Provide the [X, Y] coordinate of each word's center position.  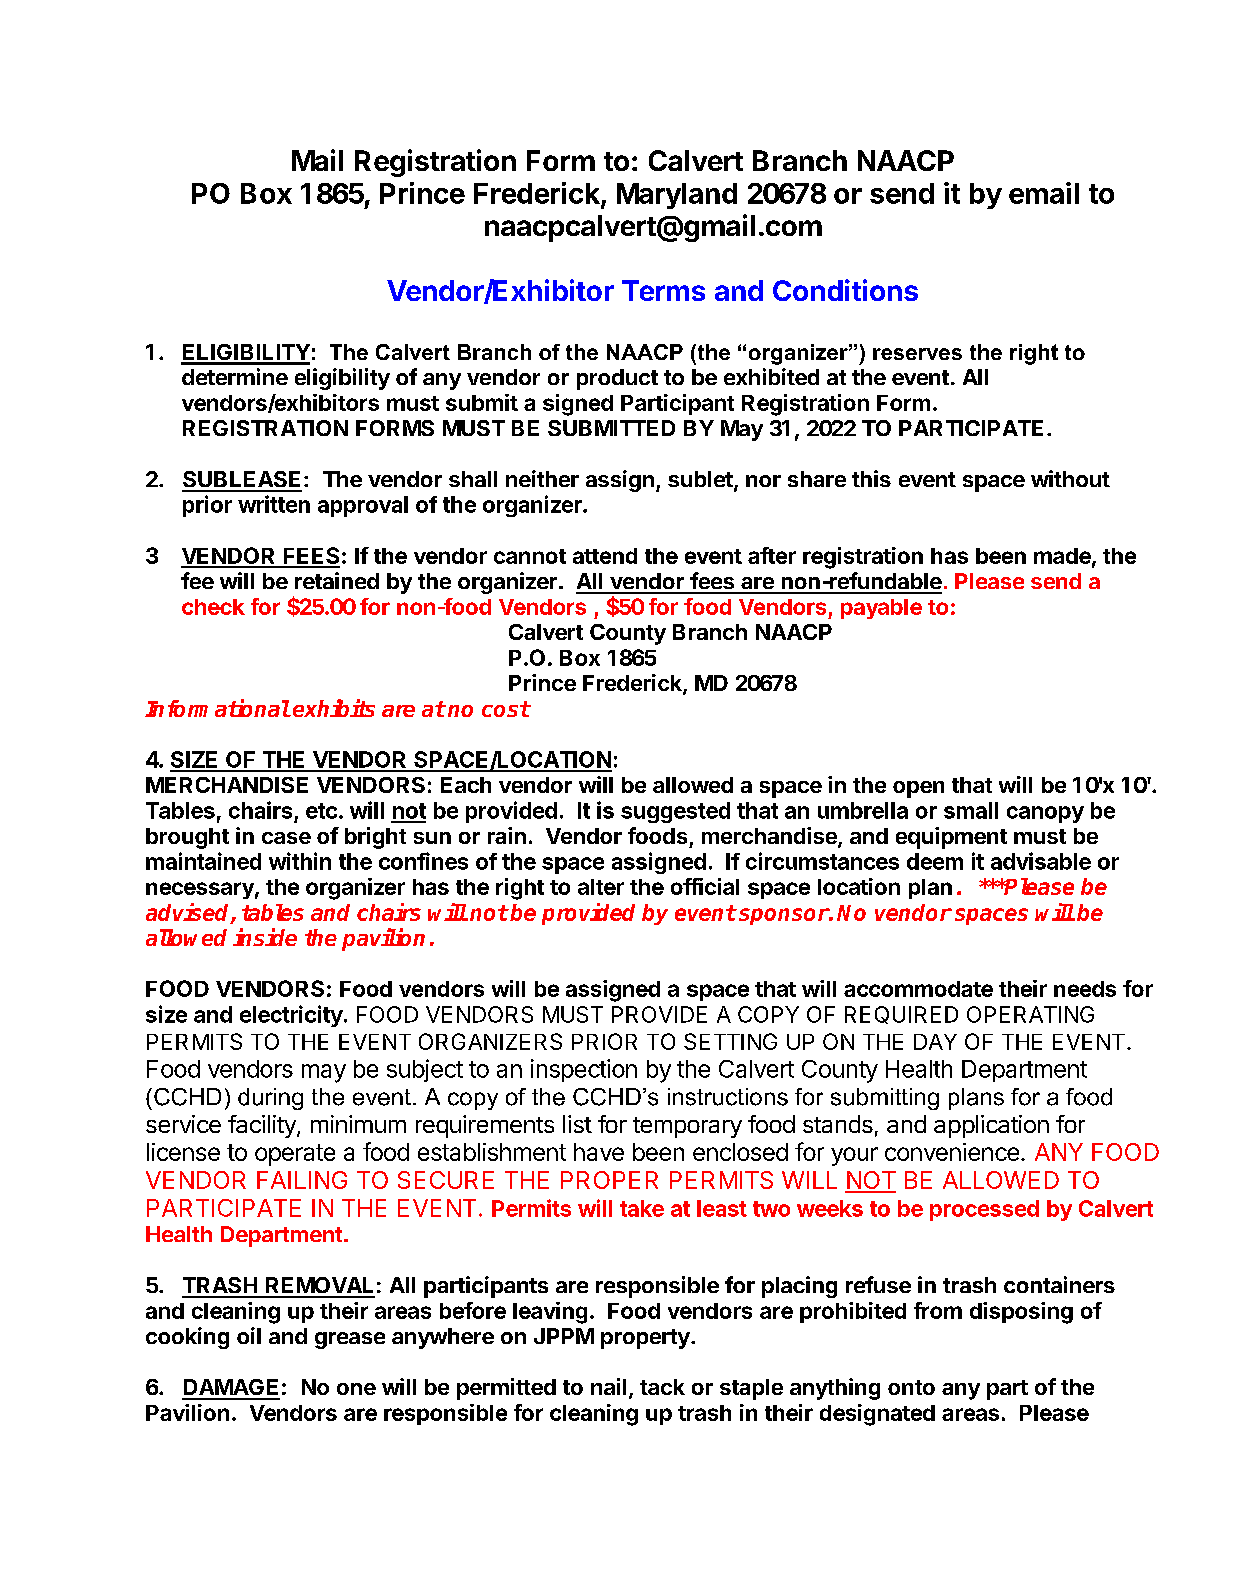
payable [881, 609]
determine [235, 376]
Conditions [845, 290]
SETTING [730, 1041]
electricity [291, 1016]
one [356, 1389]
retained [337, 580]
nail [608, 1386]
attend [605, 556]
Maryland [677, 196]
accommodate [918, 989]
